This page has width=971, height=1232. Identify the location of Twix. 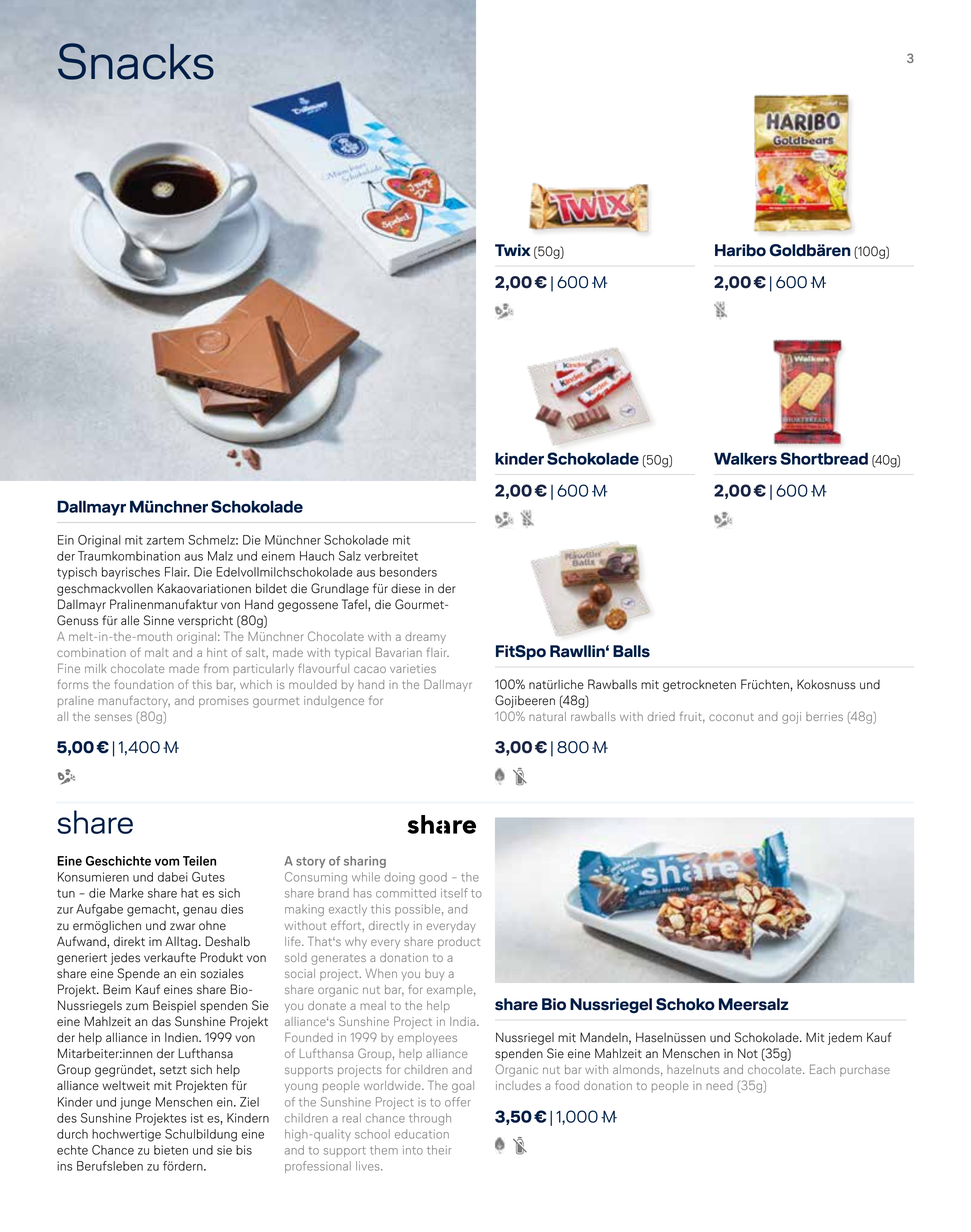
(512, 250).
